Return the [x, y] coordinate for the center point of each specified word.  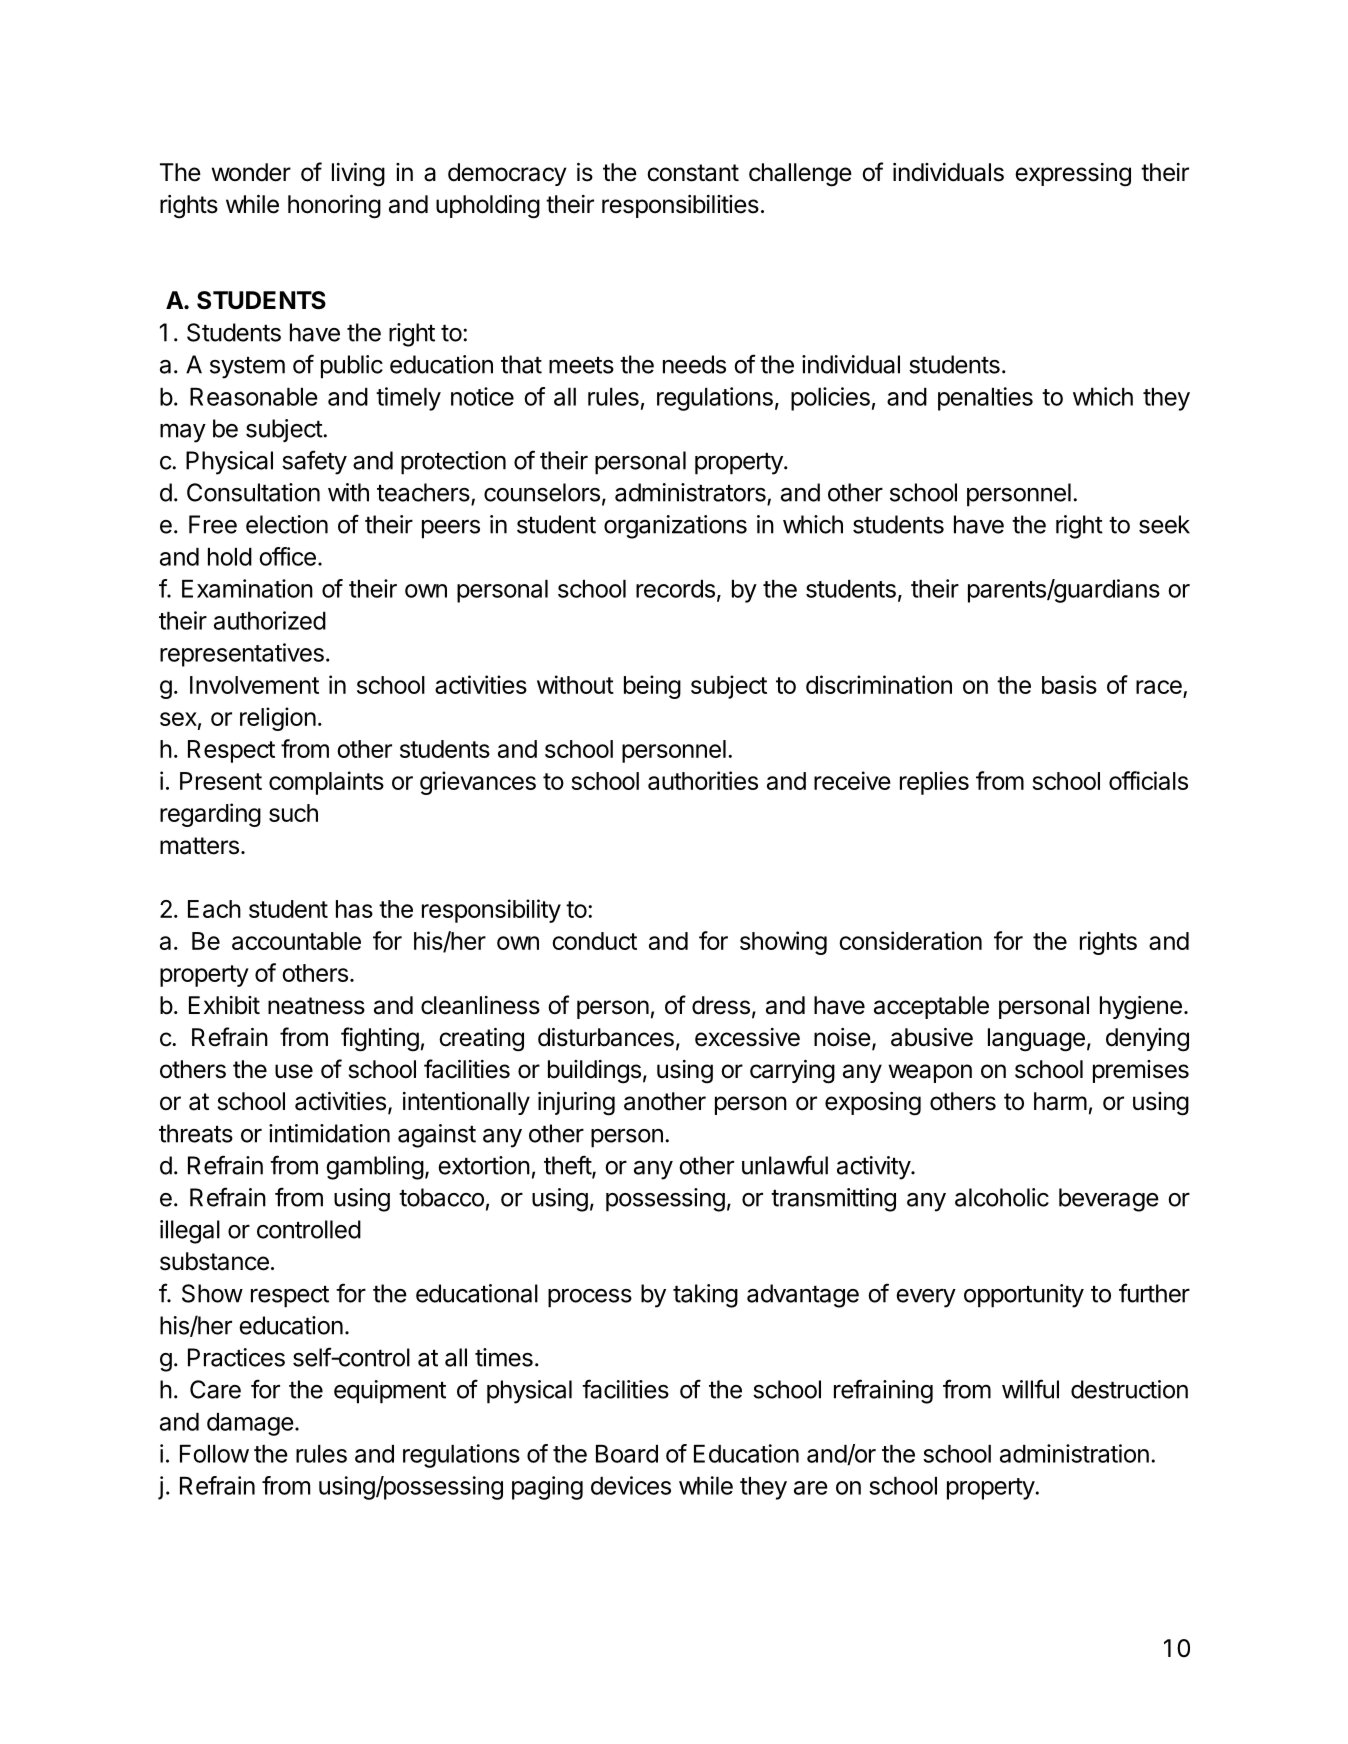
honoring [334, 207]
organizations [675, 527]
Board [627, 1454]
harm [1060, 1101]
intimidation [329, 1133]
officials [1148, 780]
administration [1074, 1453]
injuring [576, 1104]
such [293, 813]
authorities [703, 780]
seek [1164, 524]
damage [250, 1424]
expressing [1073, 175]
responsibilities [680, 206]
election [287, 524]
